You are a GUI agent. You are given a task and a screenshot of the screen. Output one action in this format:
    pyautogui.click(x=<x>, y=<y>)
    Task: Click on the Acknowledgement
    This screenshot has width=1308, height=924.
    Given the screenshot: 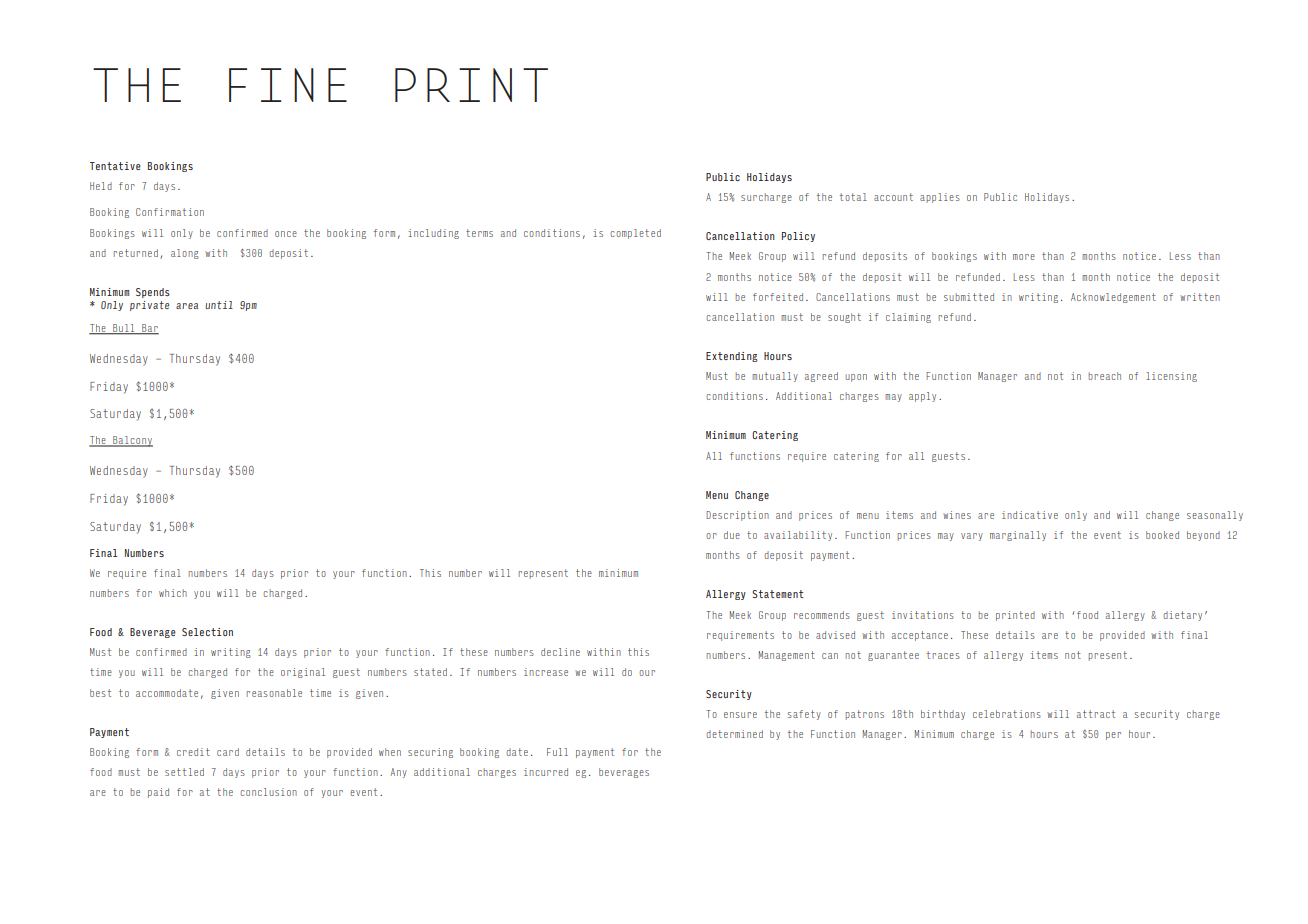 What is the action you would take?
    pyautogui.click(x=1113, y=298)
